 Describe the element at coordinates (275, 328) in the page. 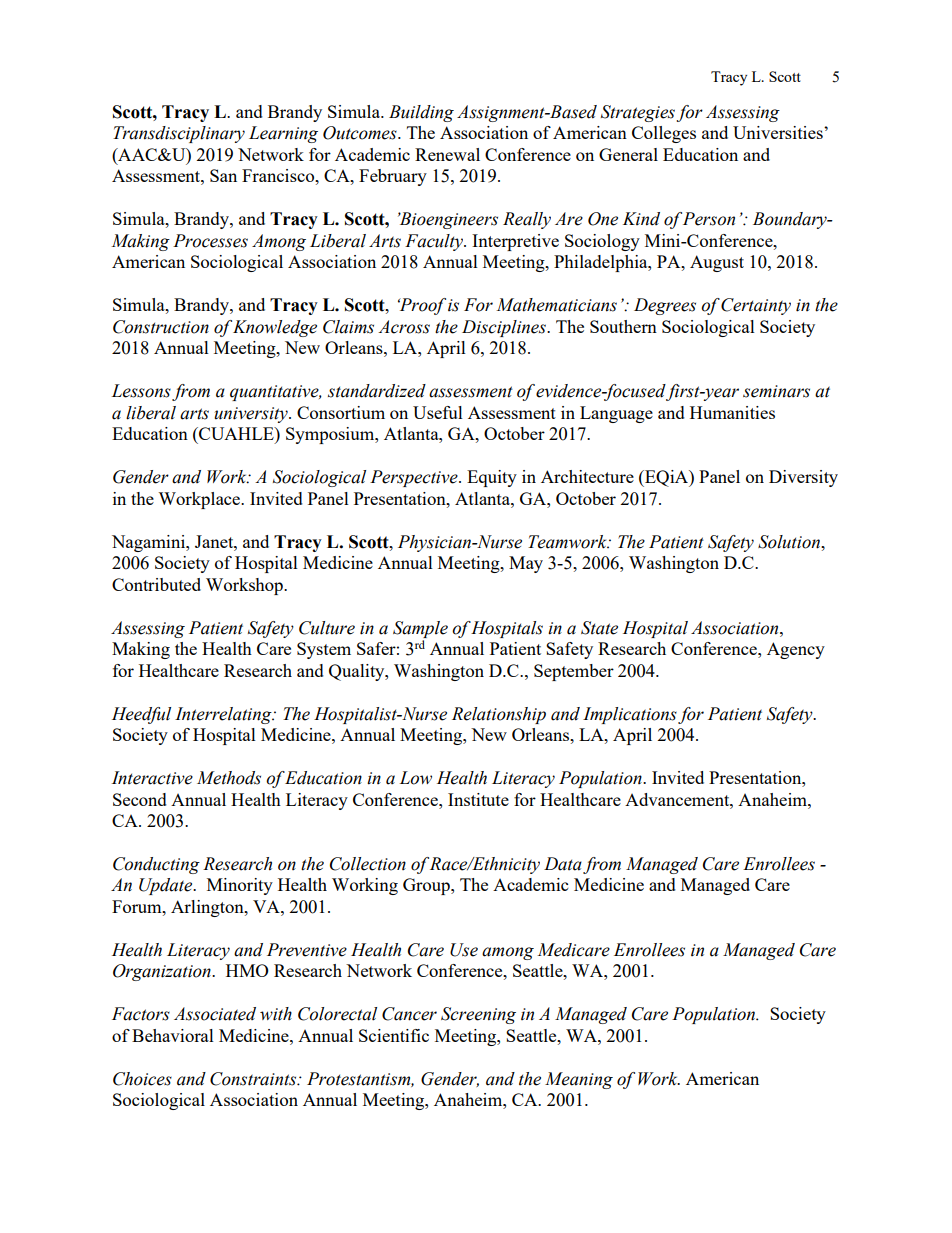

I see `Knowledge` at that location.
